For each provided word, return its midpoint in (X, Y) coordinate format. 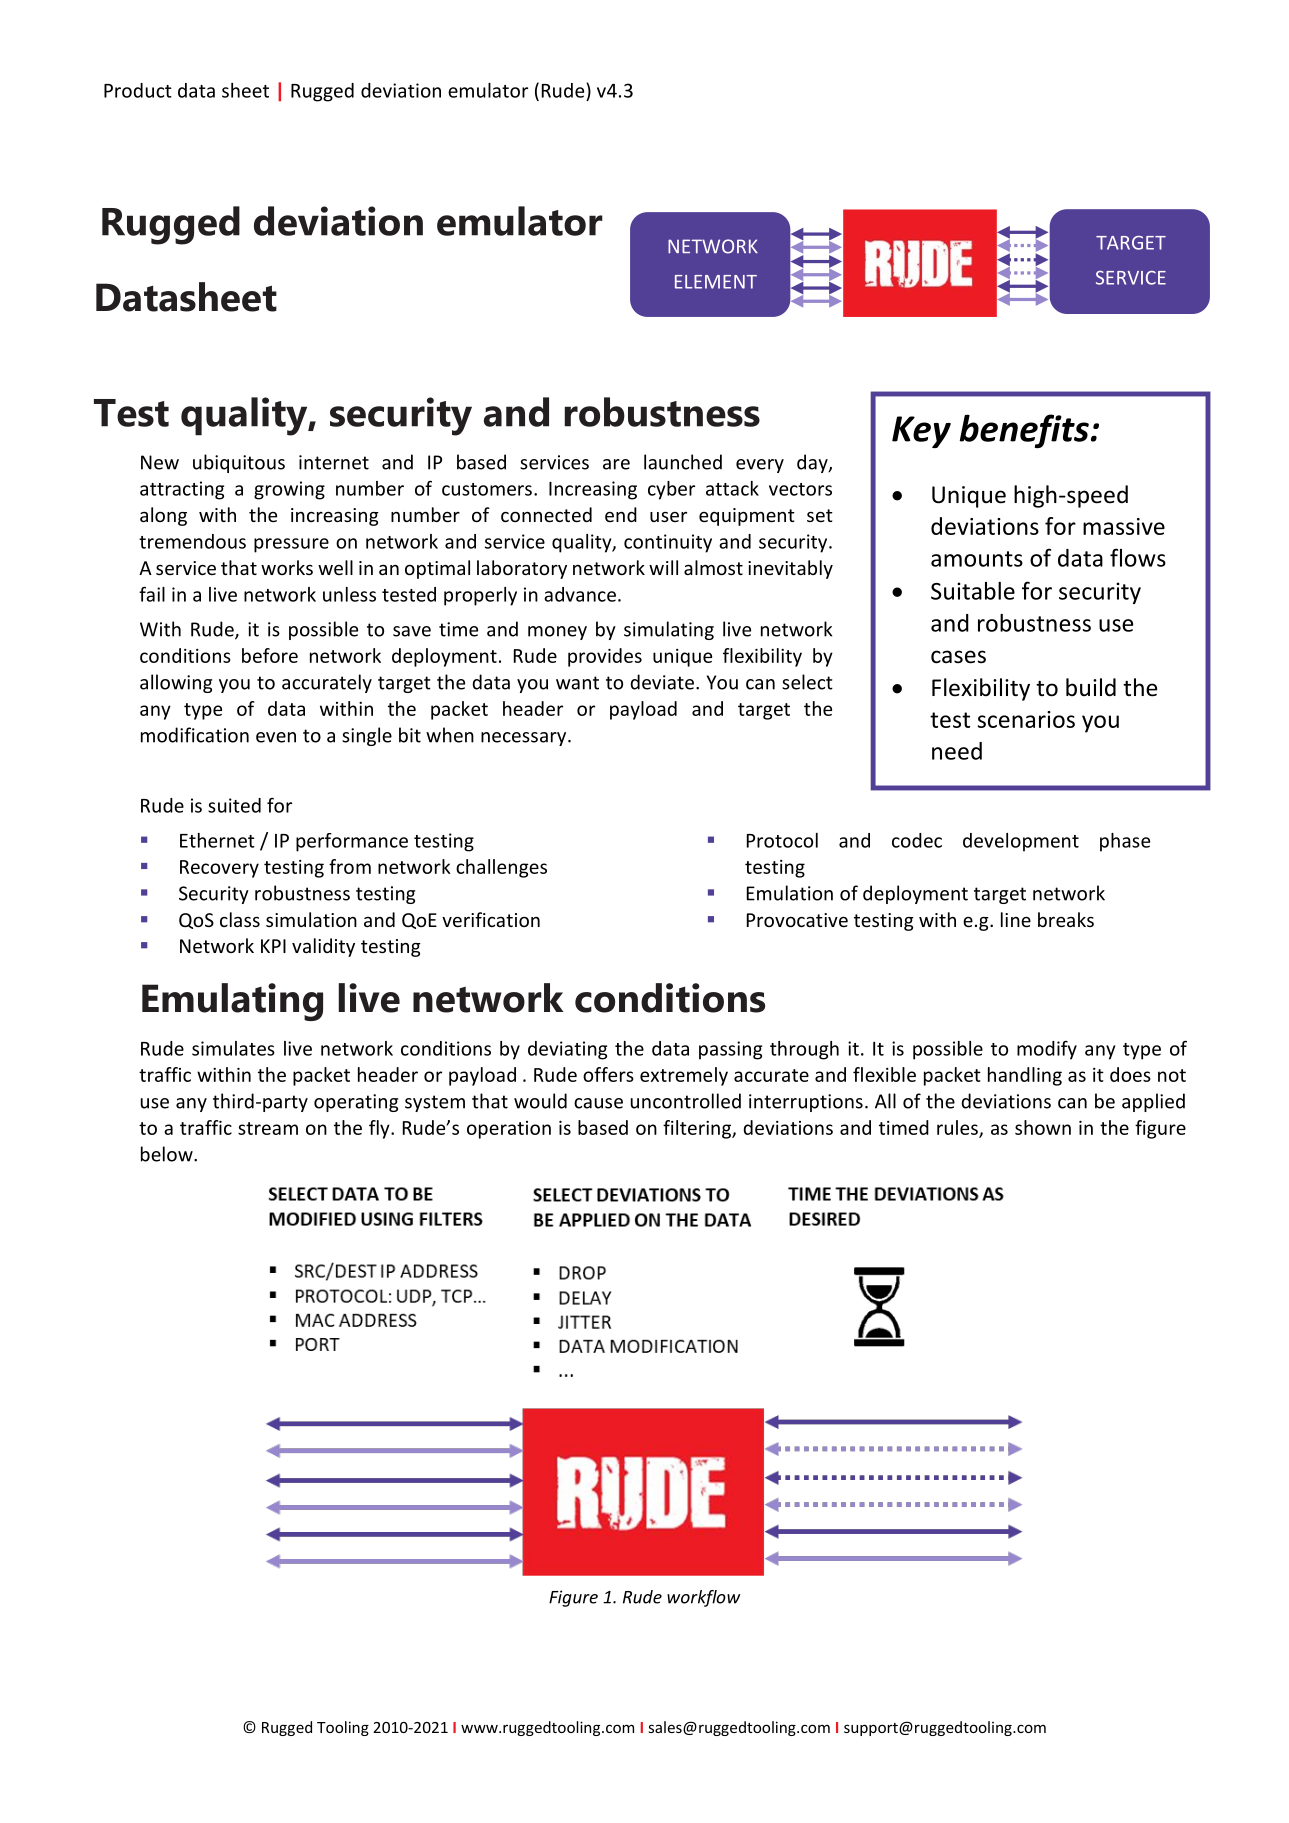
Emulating (232, 1002)
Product (138, 90)
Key (921, 432)
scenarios (1026, 719)
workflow (703, 1598)
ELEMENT (716, 282)
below (168, 1154)
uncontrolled (686, 1101)
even (276, 737)
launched (683, 462)
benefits (1024, 431)
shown (1043, 1127)
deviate (662, 682)
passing (730, 1050)
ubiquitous (239, 463)
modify (1047, 1050)
